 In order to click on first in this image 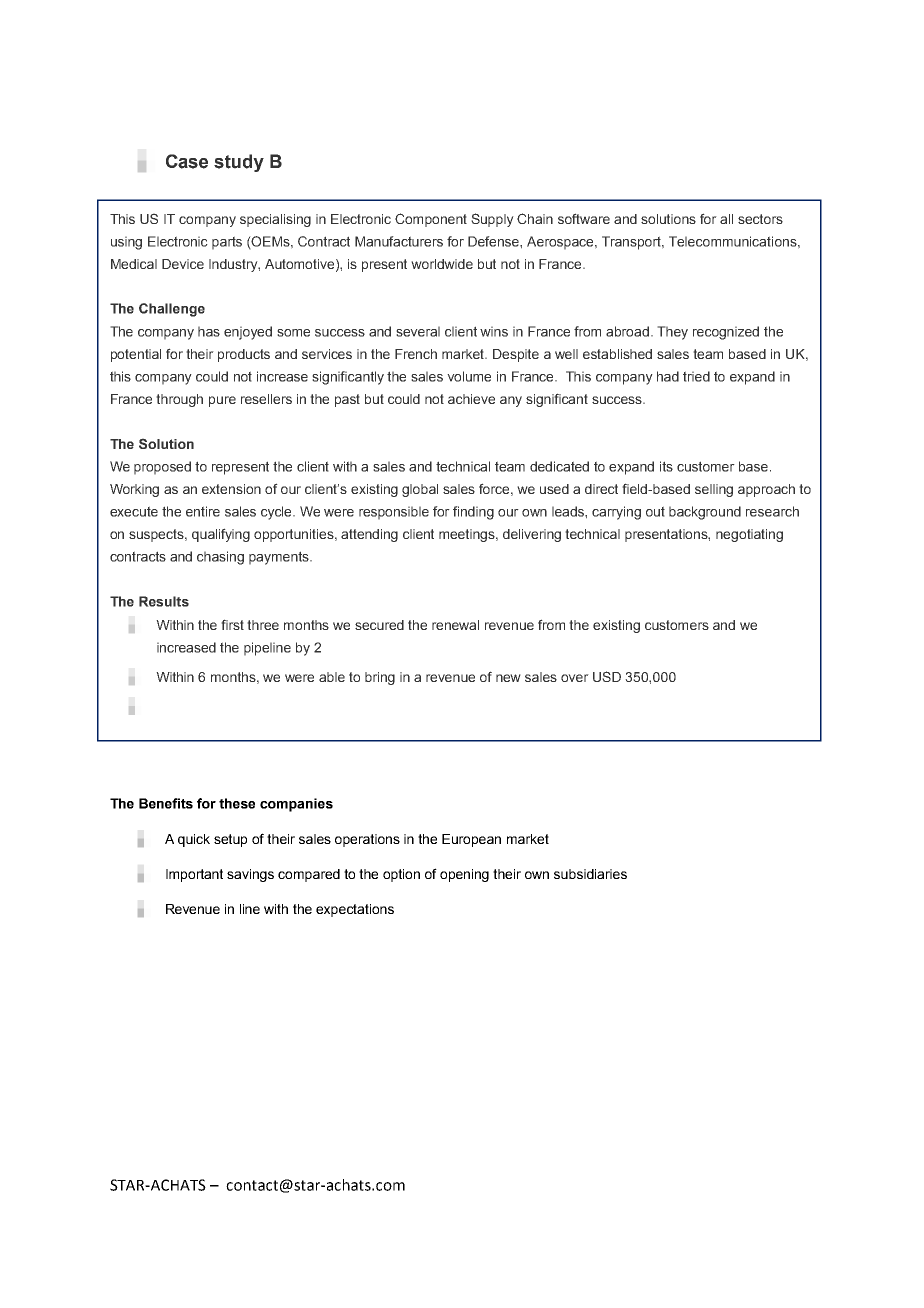, I will do `click(232, 624)`.
